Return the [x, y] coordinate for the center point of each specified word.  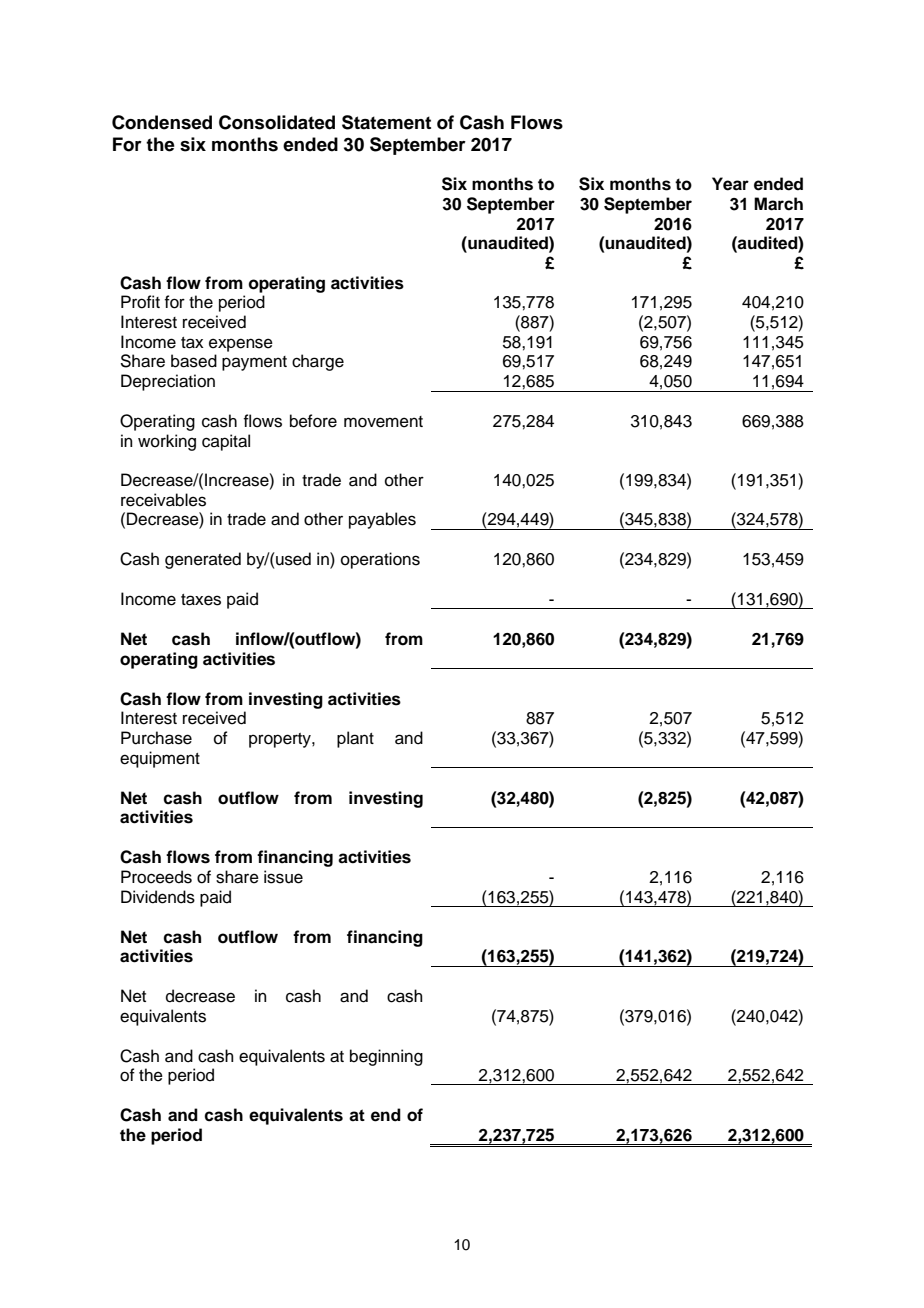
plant [355, 739]
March [778, 204]
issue [283, 877]
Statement [386, 122]
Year [730, 184]
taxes [201, 600]
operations [380, 560]
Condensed [162, 122]
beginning [386, 1057]
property [281, 740]
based [194, 361]
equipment [160, 759]
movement [383, 422]
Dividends [158, 897]
